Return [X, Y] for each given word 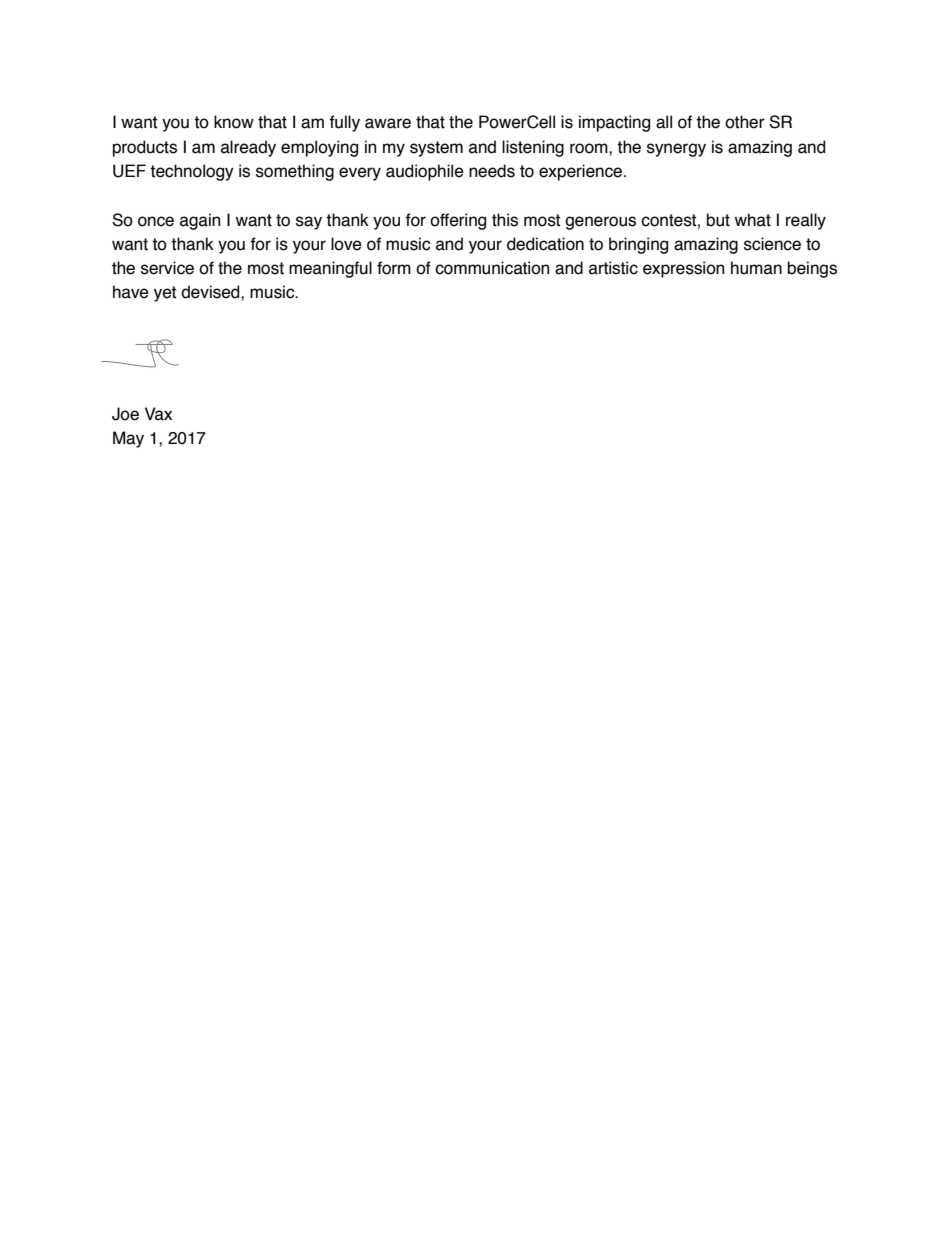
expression [683, 269]
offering [458, 221]
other [745, 122]
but [718, 220]
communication [492, 268]
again [200, 221]
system [436, 149]
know [234, 122]
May [128, 439]
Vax [158, 414]
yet [165, 294]
